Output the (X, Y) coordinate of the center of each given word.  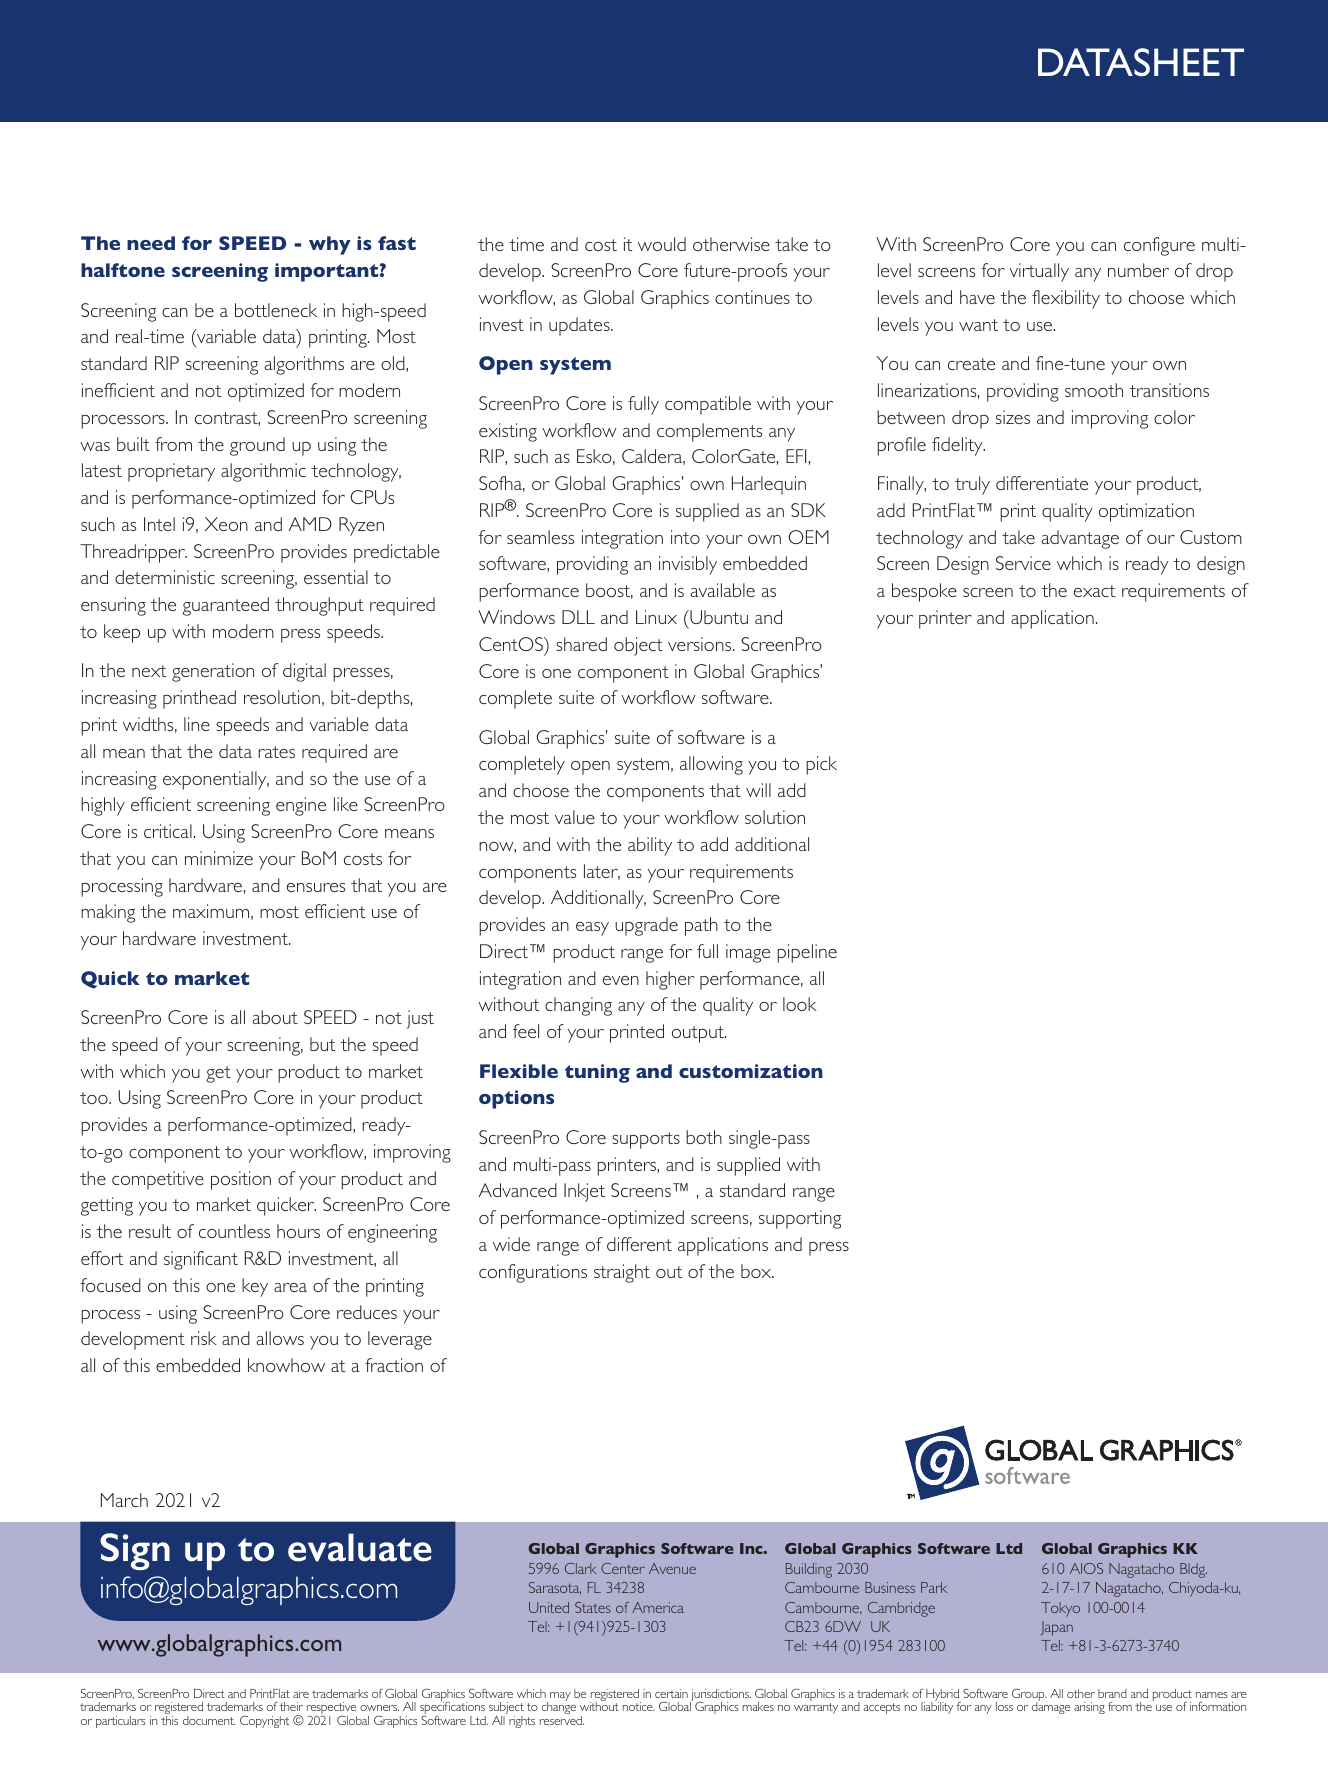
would (662, 244)
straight (622, 1273)
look (800, 1004)
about (275, 1017)
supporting (800, 1219)
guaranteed (226, 606)
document (209, 1720)
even (621, 980)
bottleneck (276, 310)
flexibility (1066, 299)
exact (1094, 591)
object (638, 646)
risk (204, 1338)
